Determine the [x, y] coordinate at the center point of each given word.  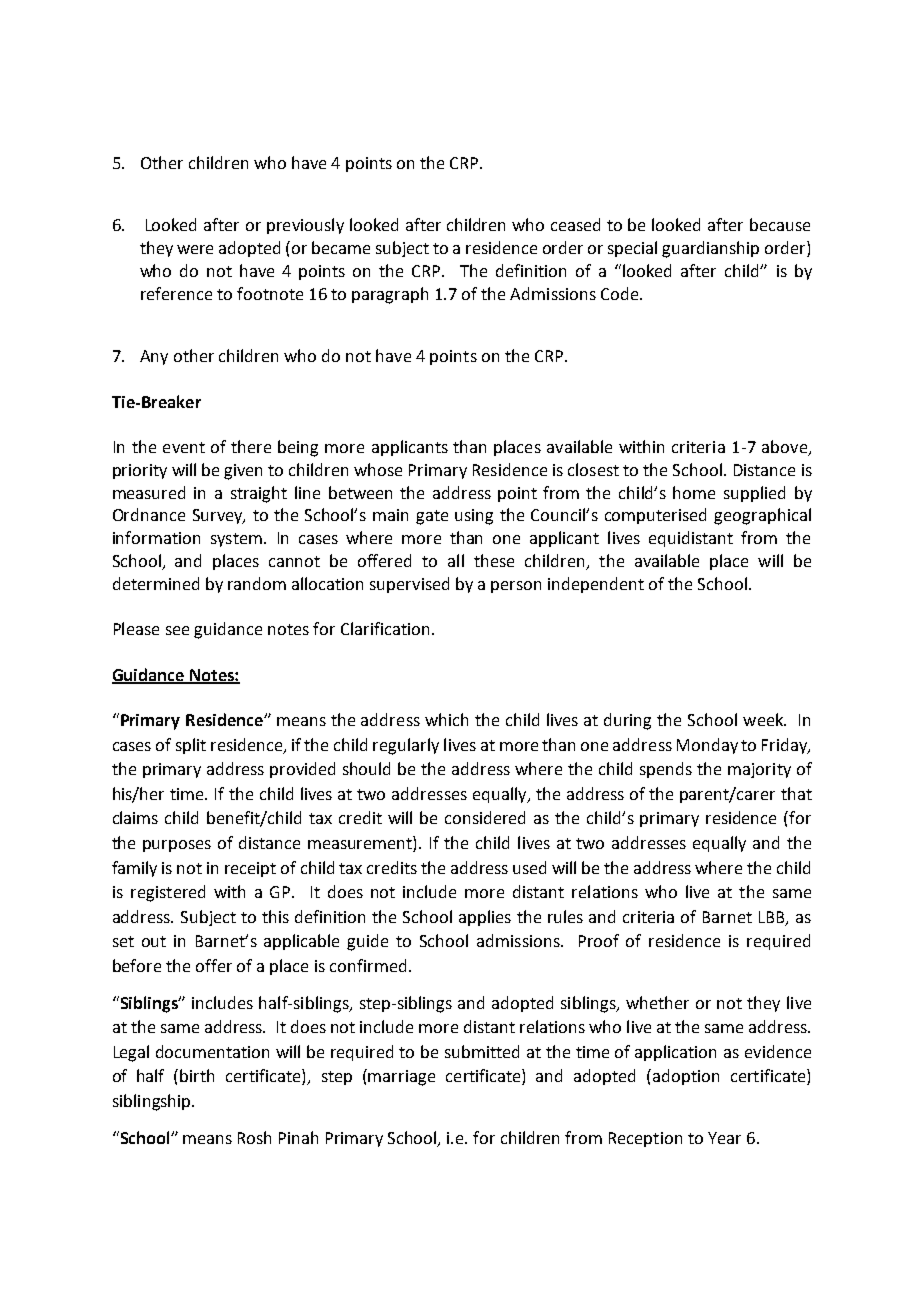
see [177, 630]
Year [724, 1138]
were [195, 249]
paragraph [390, 295]
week [764, 719]
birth [197, 1075]
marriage [401, 1078]
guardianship [710, 249]
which [446, 719]
